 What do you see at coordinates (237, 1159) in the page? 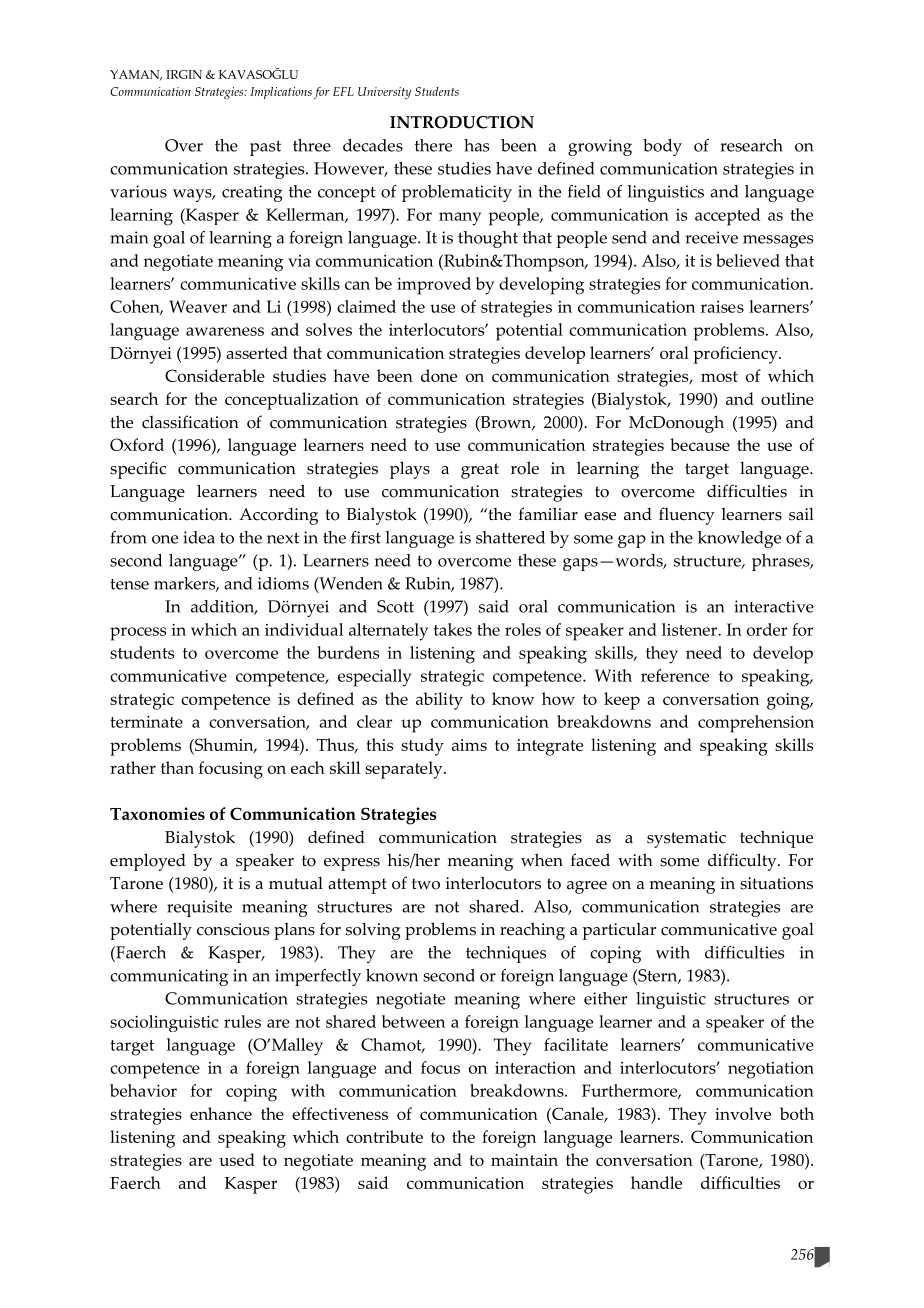
I see `used` at bounding box center [237, 1159].
